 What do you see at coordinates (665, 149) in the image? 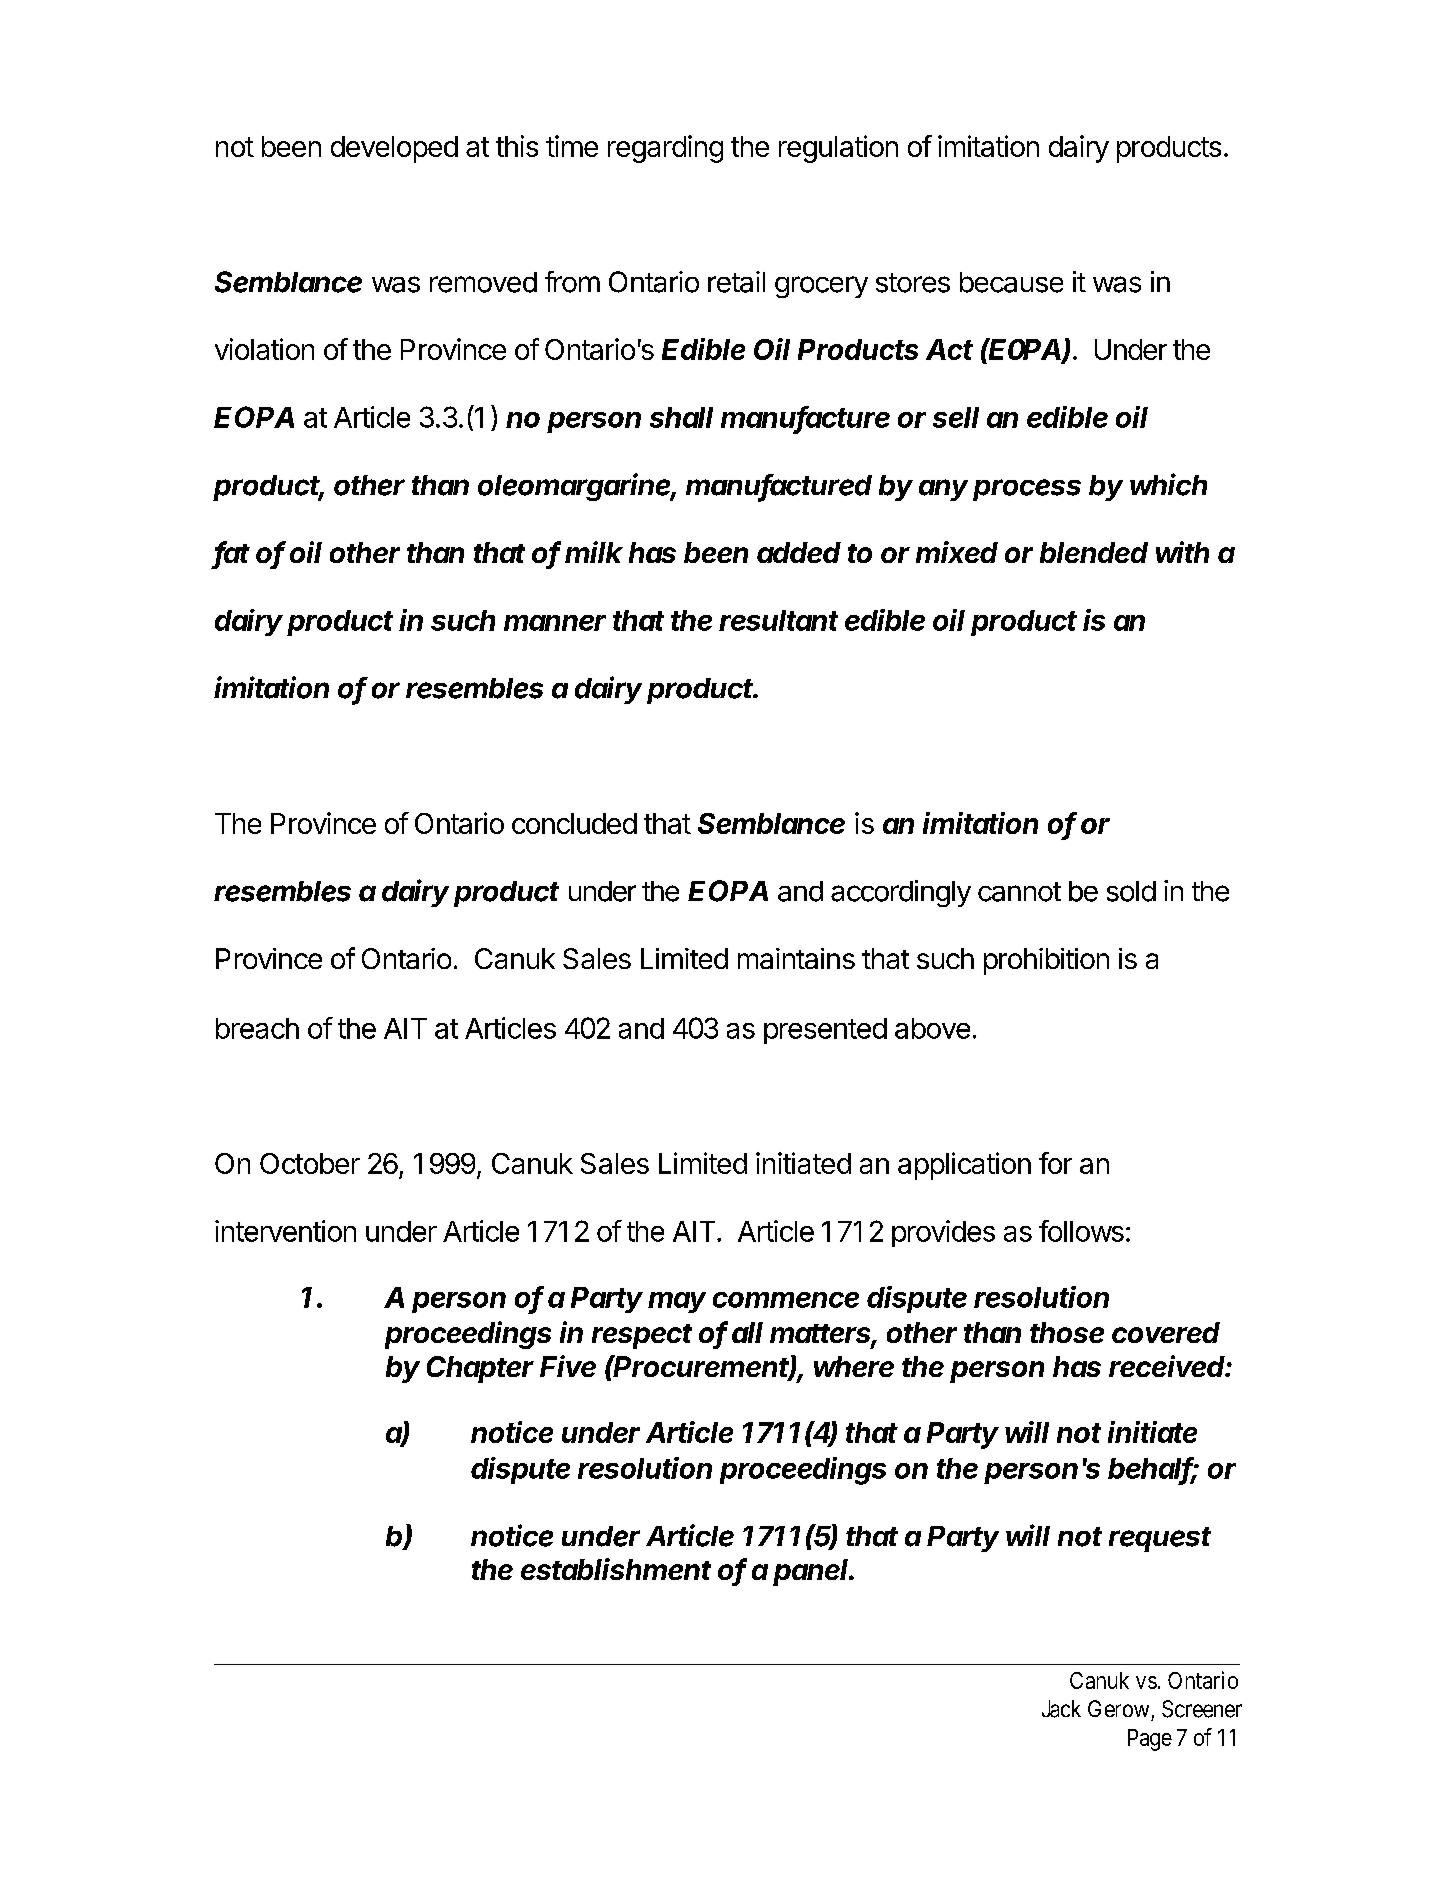
I see `regarding` at bounding box center [665, 149].
